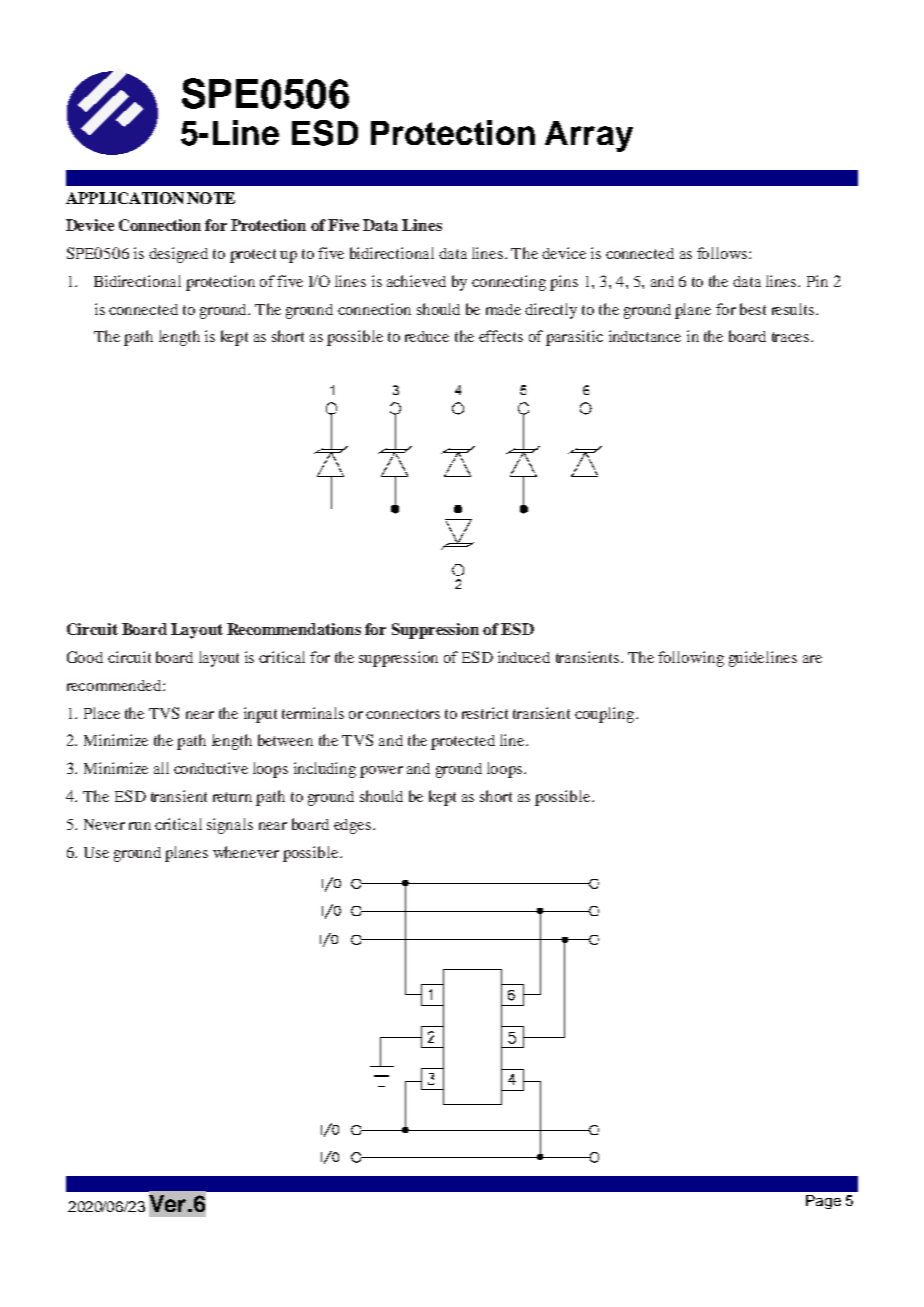  What do you see at coordinates (823, 1202) in the page?
I see `Page` at bounding box center [823, 1202].
